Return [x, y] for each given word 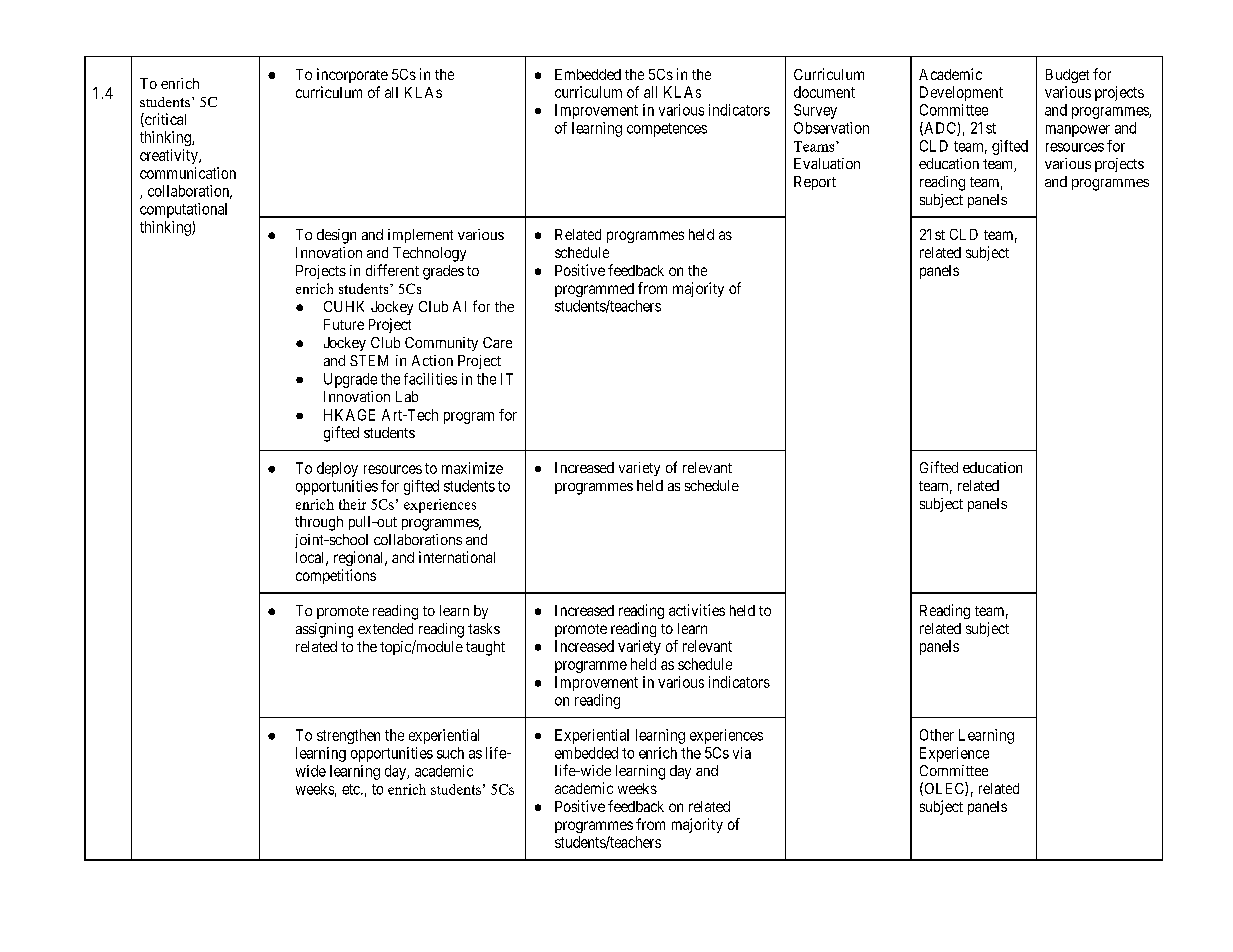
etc [352, 789]
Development [961, 93]
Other [937, 735]
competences [667, 130]
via [742, 753]
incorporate [352, 75]
